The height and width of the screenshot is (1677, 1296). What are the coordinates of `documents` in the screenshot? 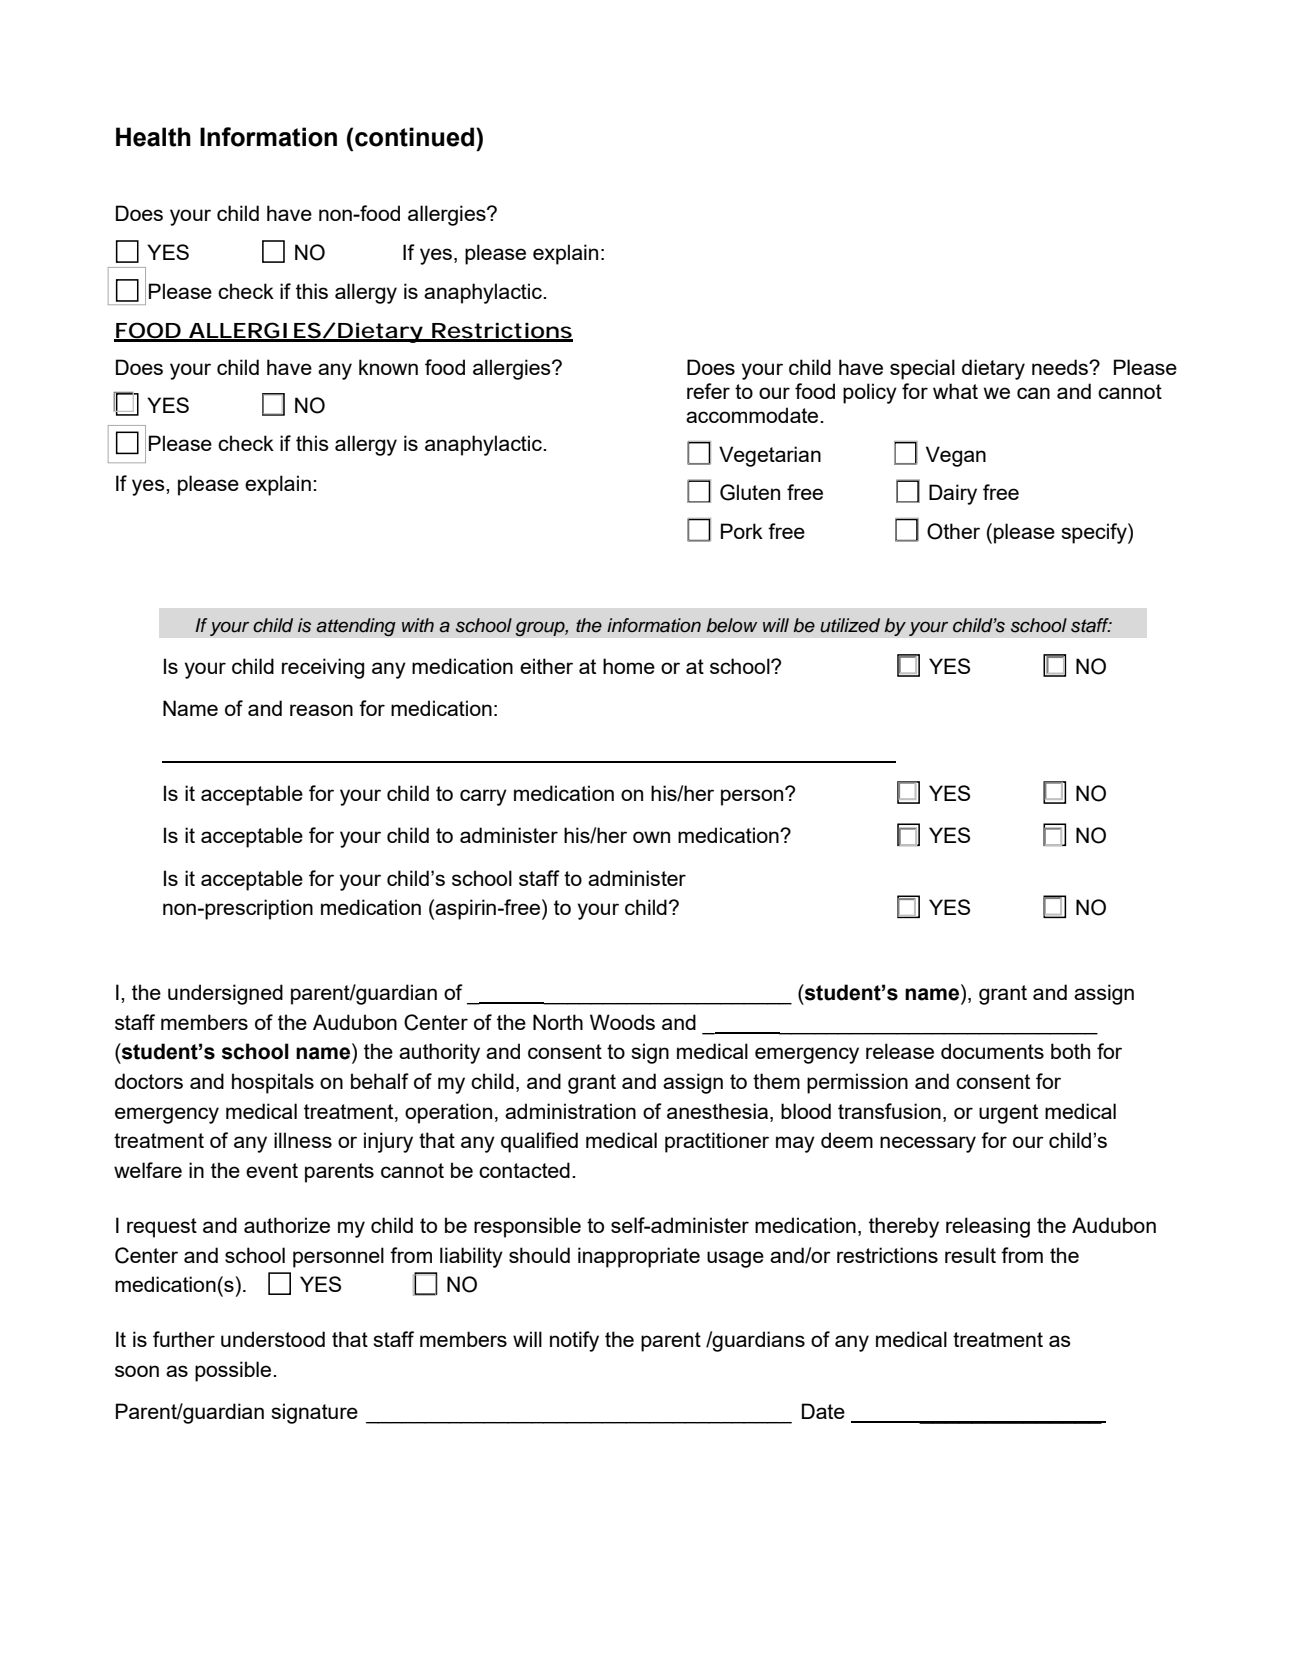 It's located at (992, 1051).
